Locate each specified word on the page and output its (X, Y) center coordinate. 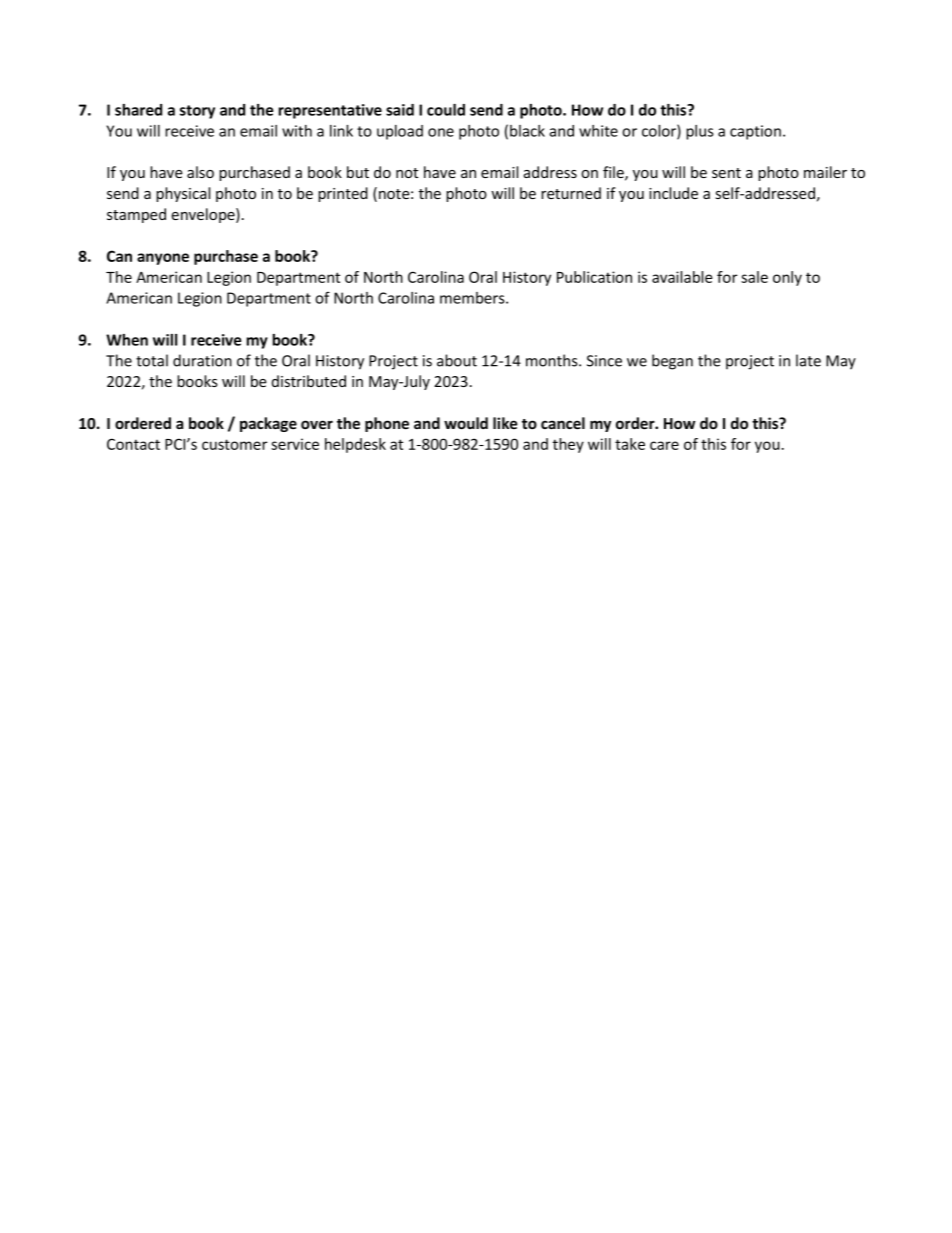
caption (755, 132)
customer (234, 444)
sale (754, 277)
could (446, 110)
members (473, 298)
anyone (163, 259)
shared (138, 110)
